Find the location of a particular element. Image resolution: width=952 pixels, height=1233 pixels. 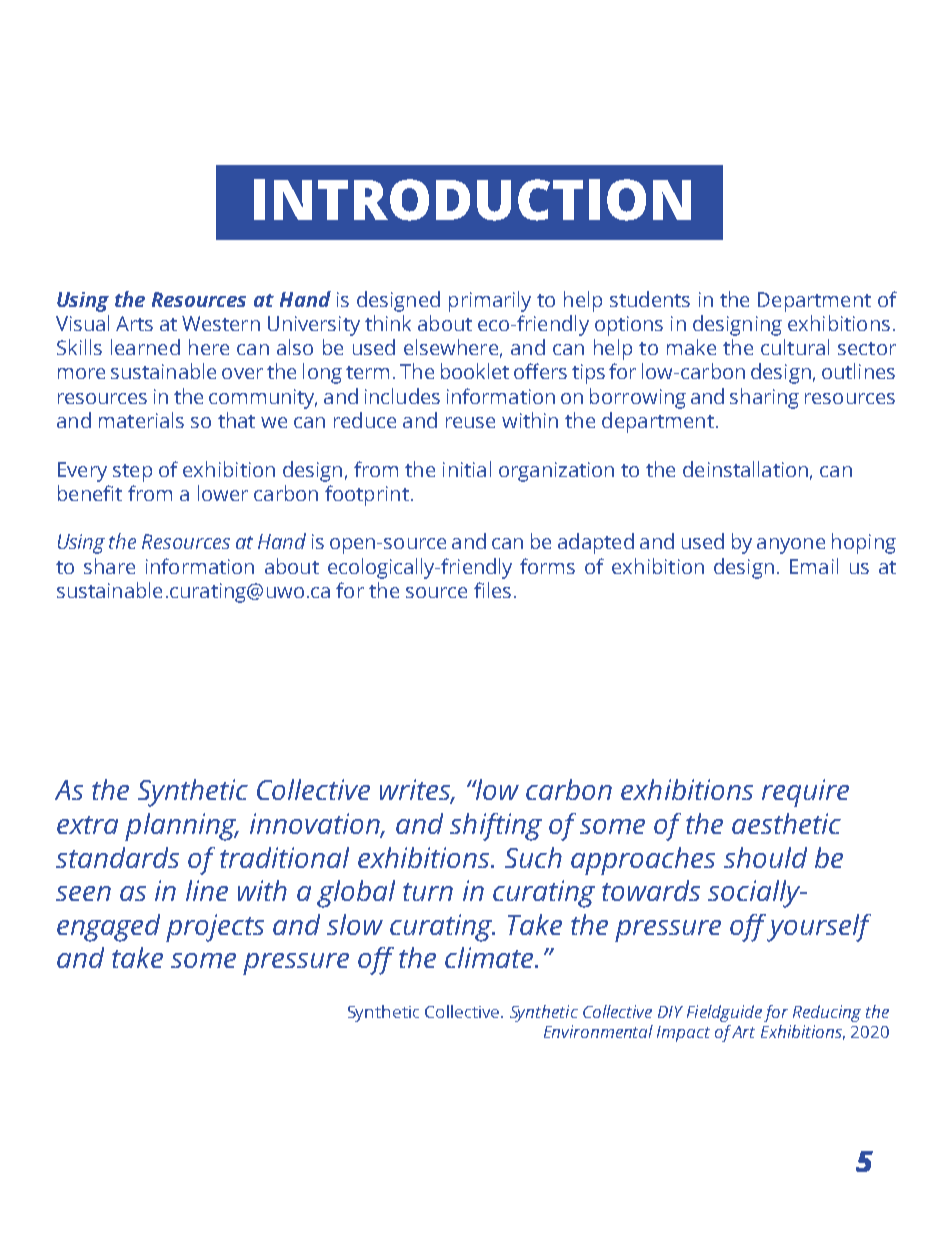

initial is located at coordinates (467, 469).
